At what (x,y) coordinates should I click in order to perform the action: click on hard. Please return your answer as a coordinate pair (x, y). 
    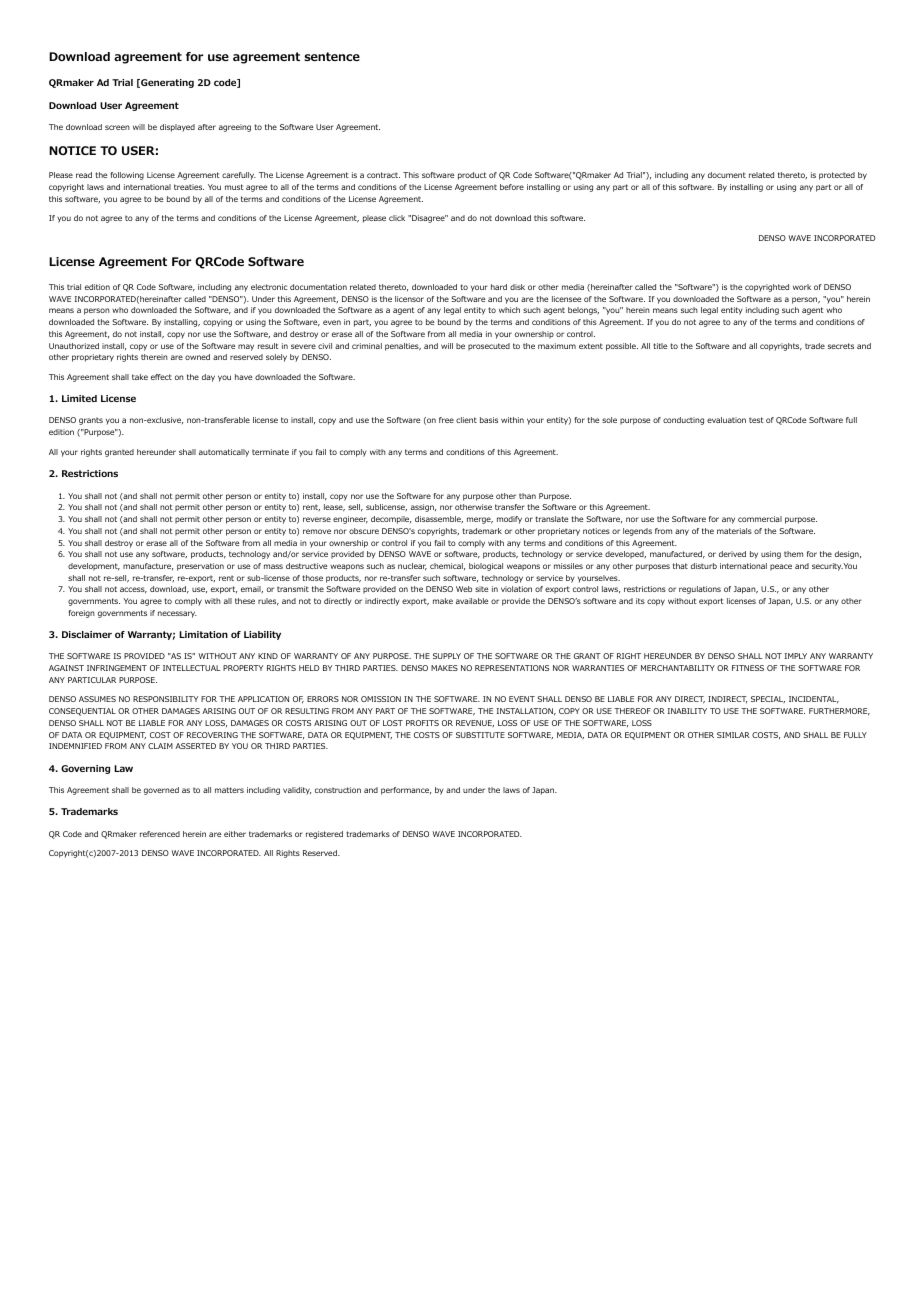
    Looking at the image, I should click on (499, 287).
